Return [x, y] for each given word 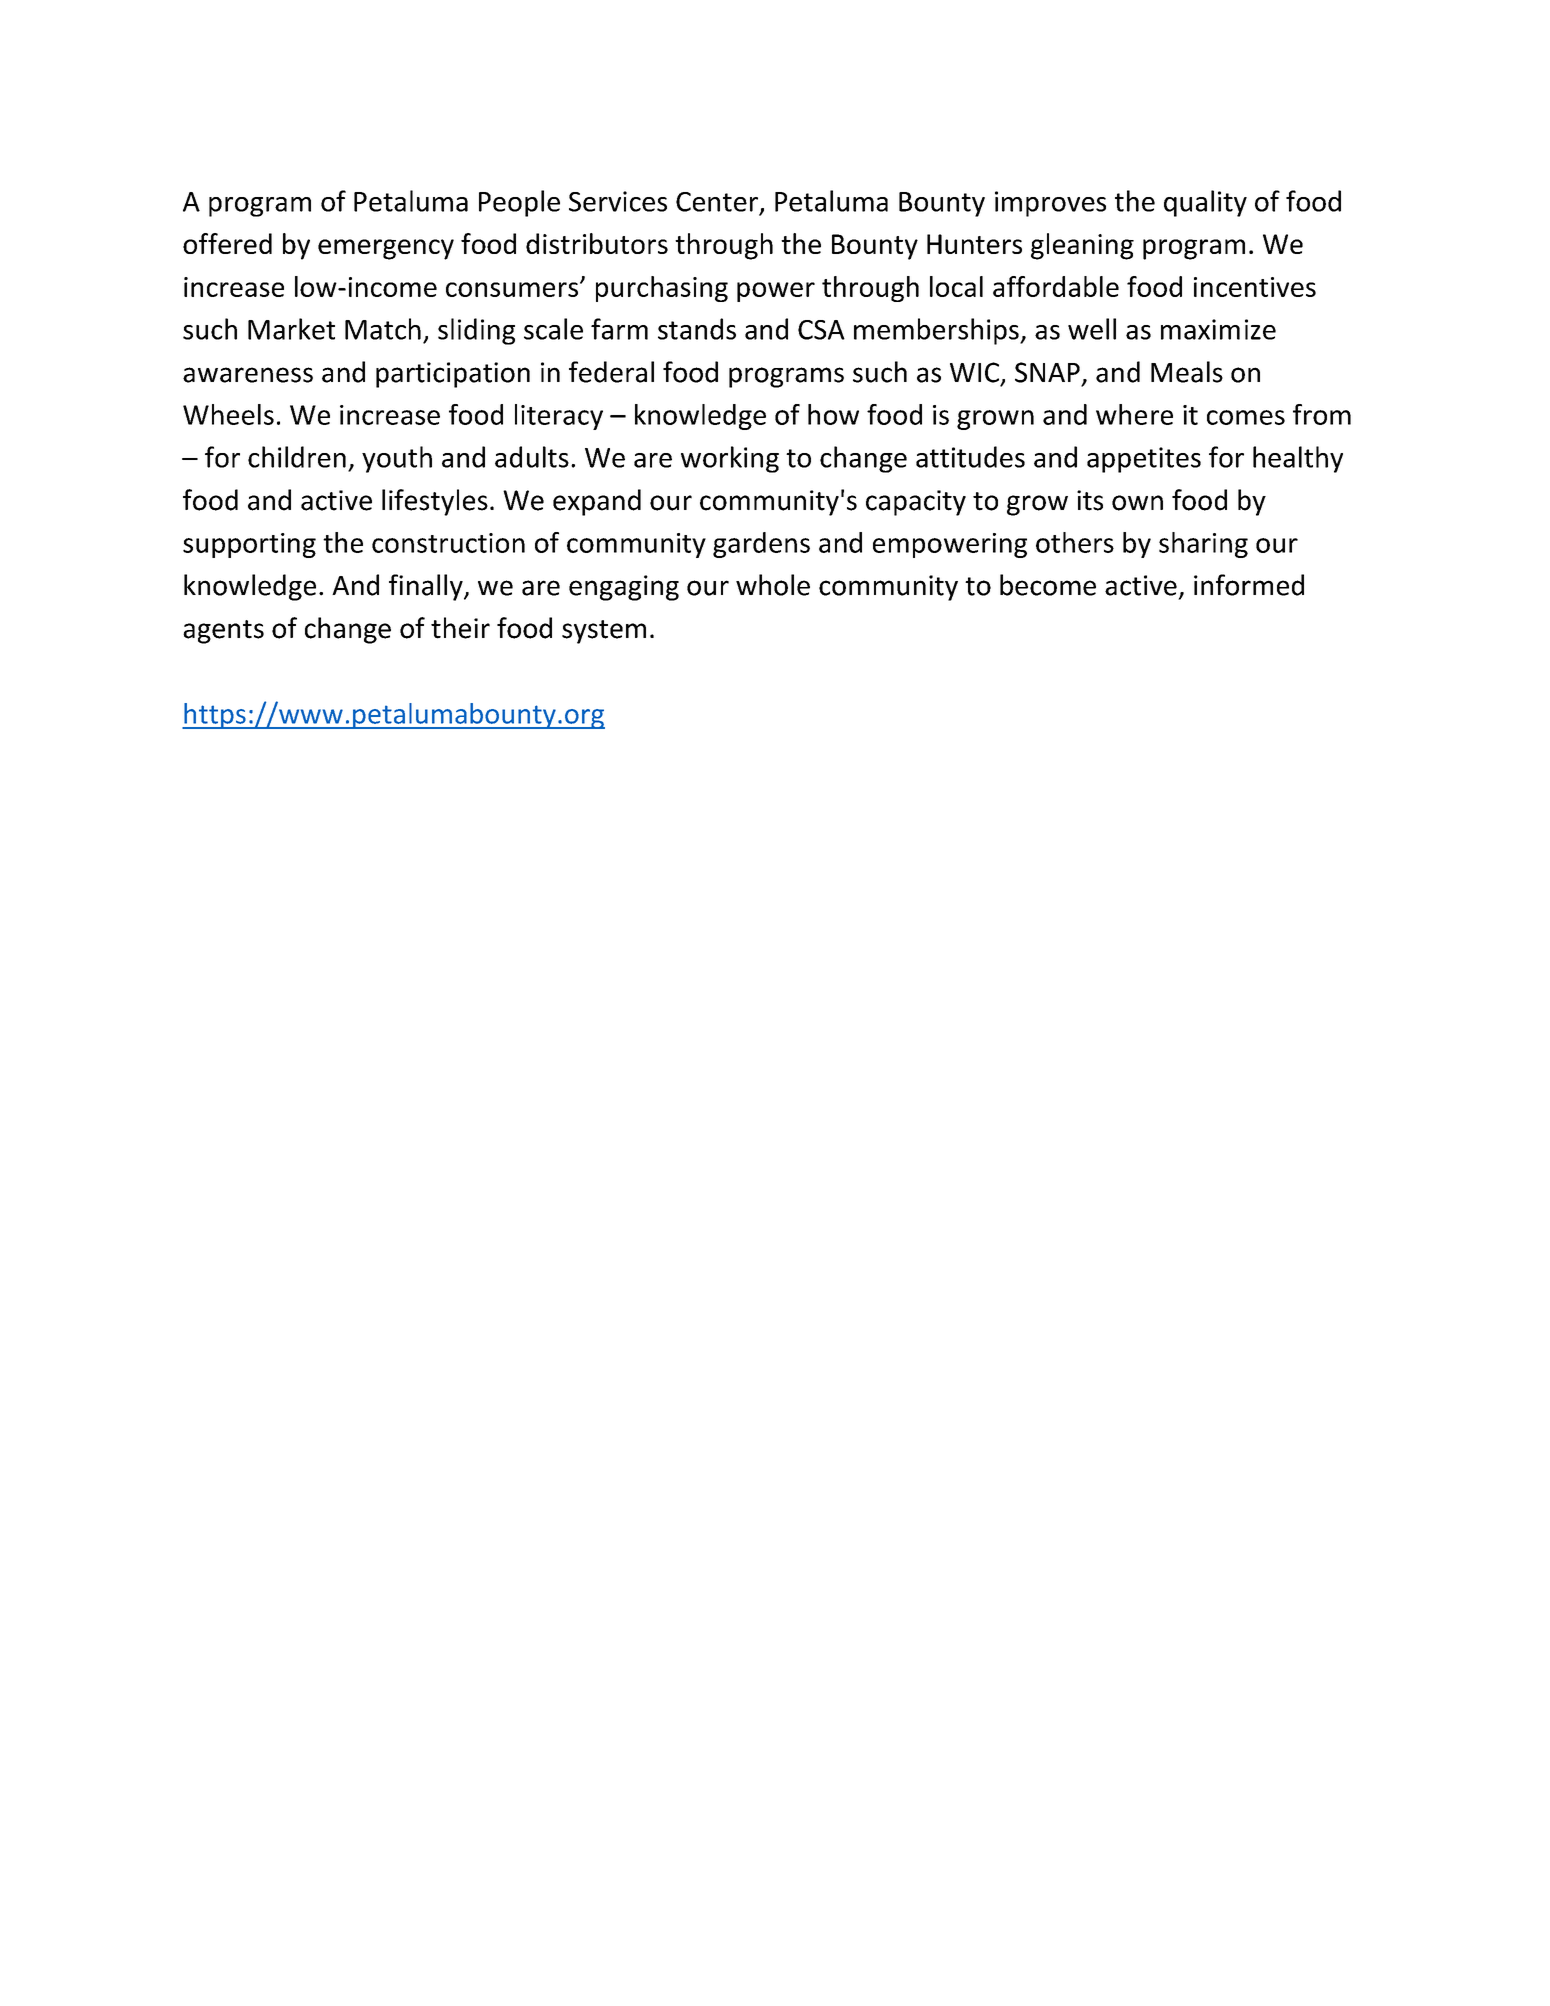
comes [1246, 417]
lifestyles [435, 502]
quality [1205, 203]
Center [717, 202]
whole [773, 585]
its [1090, 500]
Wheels [228, 414]
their [460, 628]
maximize [1218, 329]
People [519, 203]
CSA [821, 330]
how [833, 414]
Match [383, 329]
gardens [761, 545]
